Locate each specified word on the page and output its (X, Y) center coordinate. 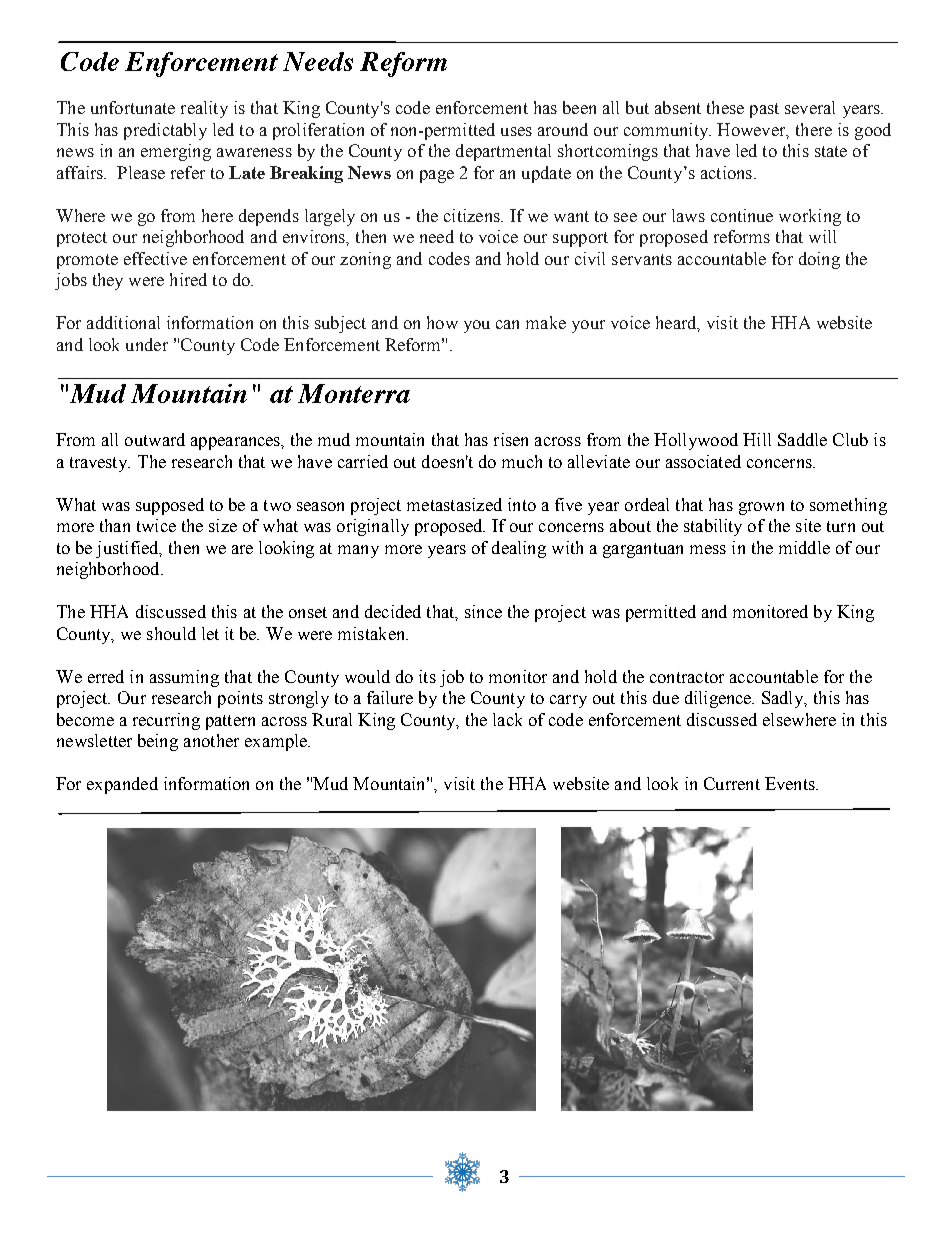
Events (791, 783)
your (588, 326)
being (158, 742)
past (764, 110)
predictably (165, 131)
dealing (519, 549)
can (507, 324)
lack (507, 719)
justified (128, 549)
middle (804, 547)
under (147, 344)
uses (516, 131)
